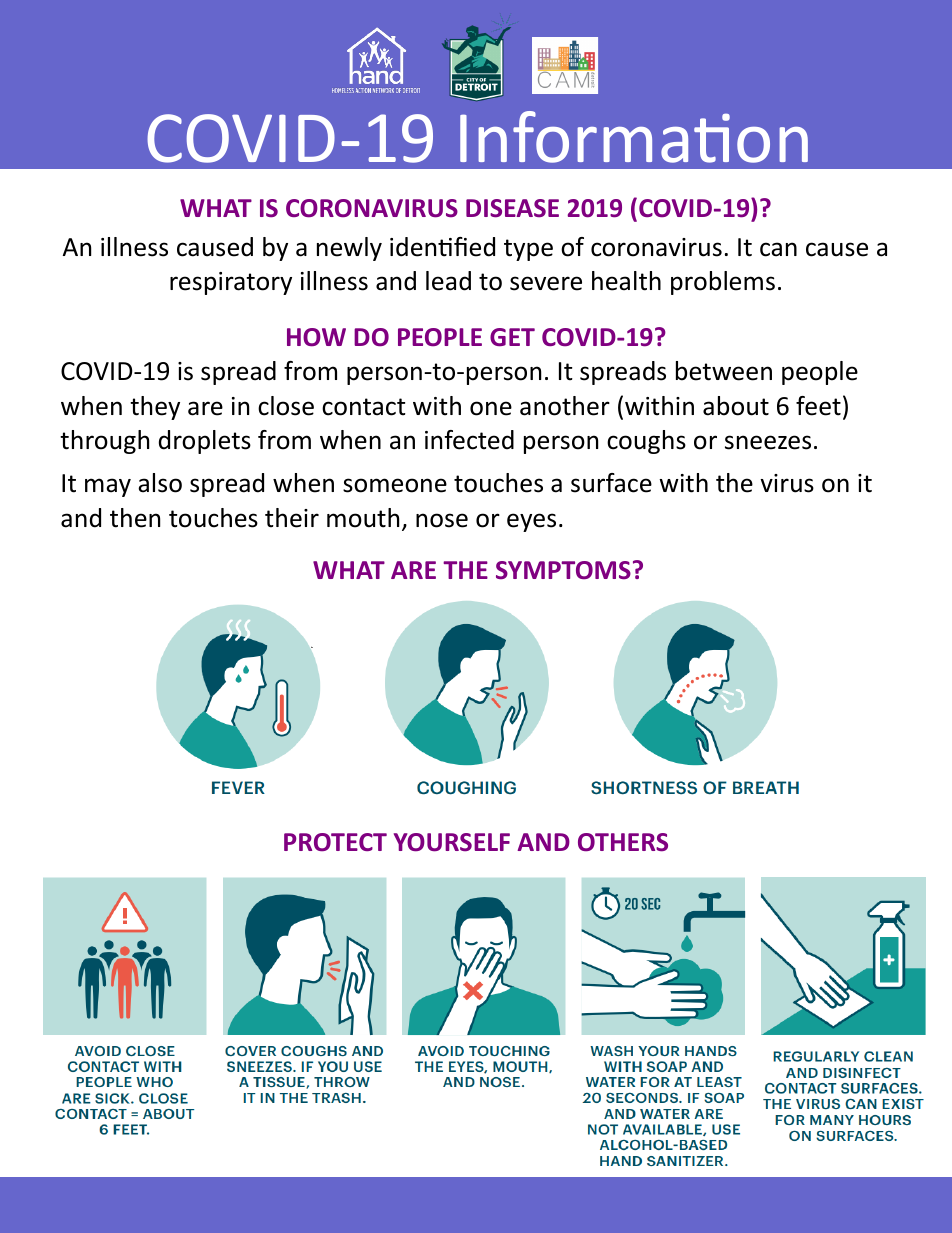 This document has width=952, height=1233. What do you see at coordinates (448, 281) in the document?
I see `lead` at bounding box center [448, 281].
